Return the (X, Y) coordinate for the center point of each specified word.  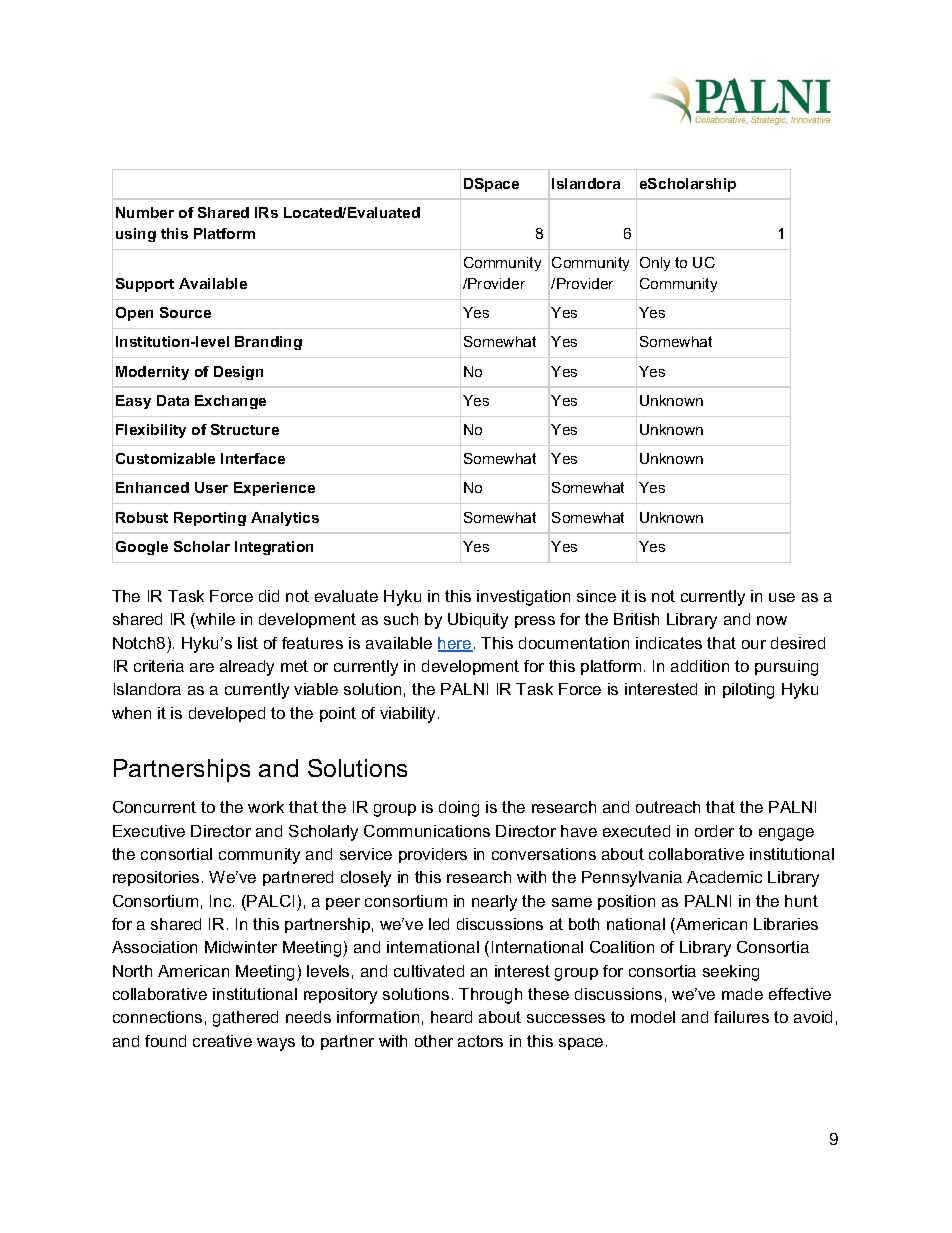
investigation (523, 598)
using (136, 235)
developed (227, 714)
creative (222, 1041)
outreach (668, 807)
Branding (268, 343)
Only (655, 264)
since (596, 596)
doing (459, 809)
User (211, 487)
